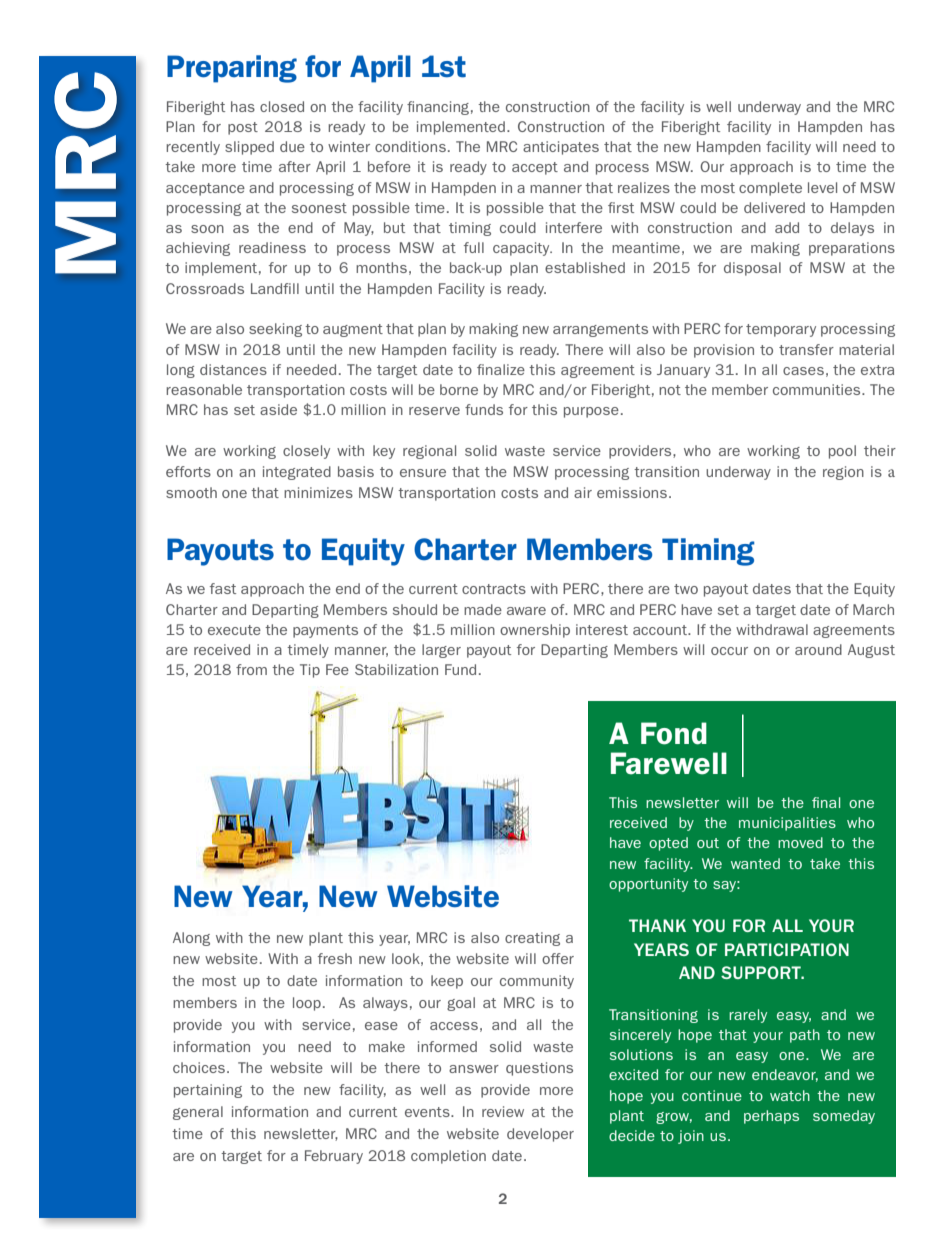 The width and height of the screenshot is (952, 1233). I want to click on around, so click(818, 649).
